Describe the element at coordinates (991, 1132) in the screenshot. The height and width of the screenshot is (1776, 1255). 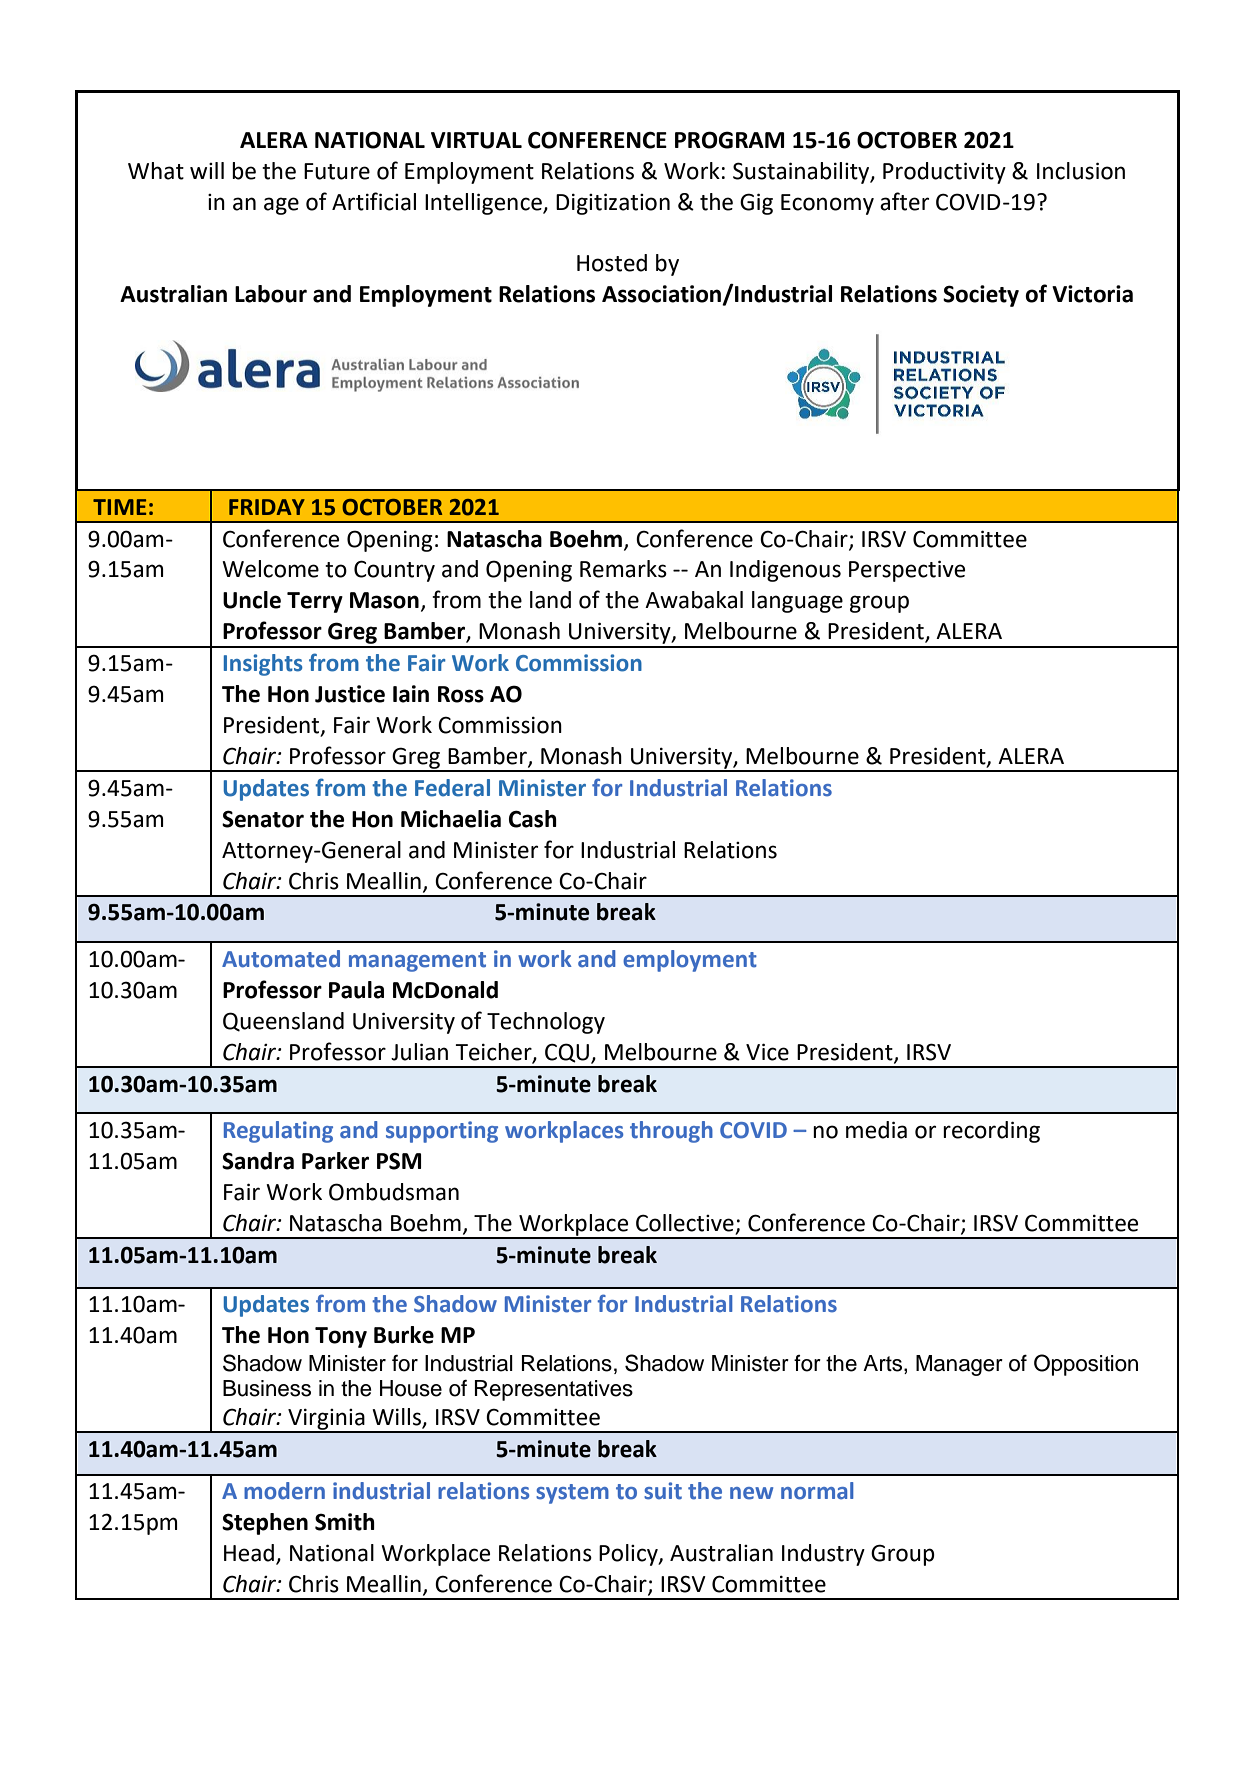
I see `recording` at that location.
